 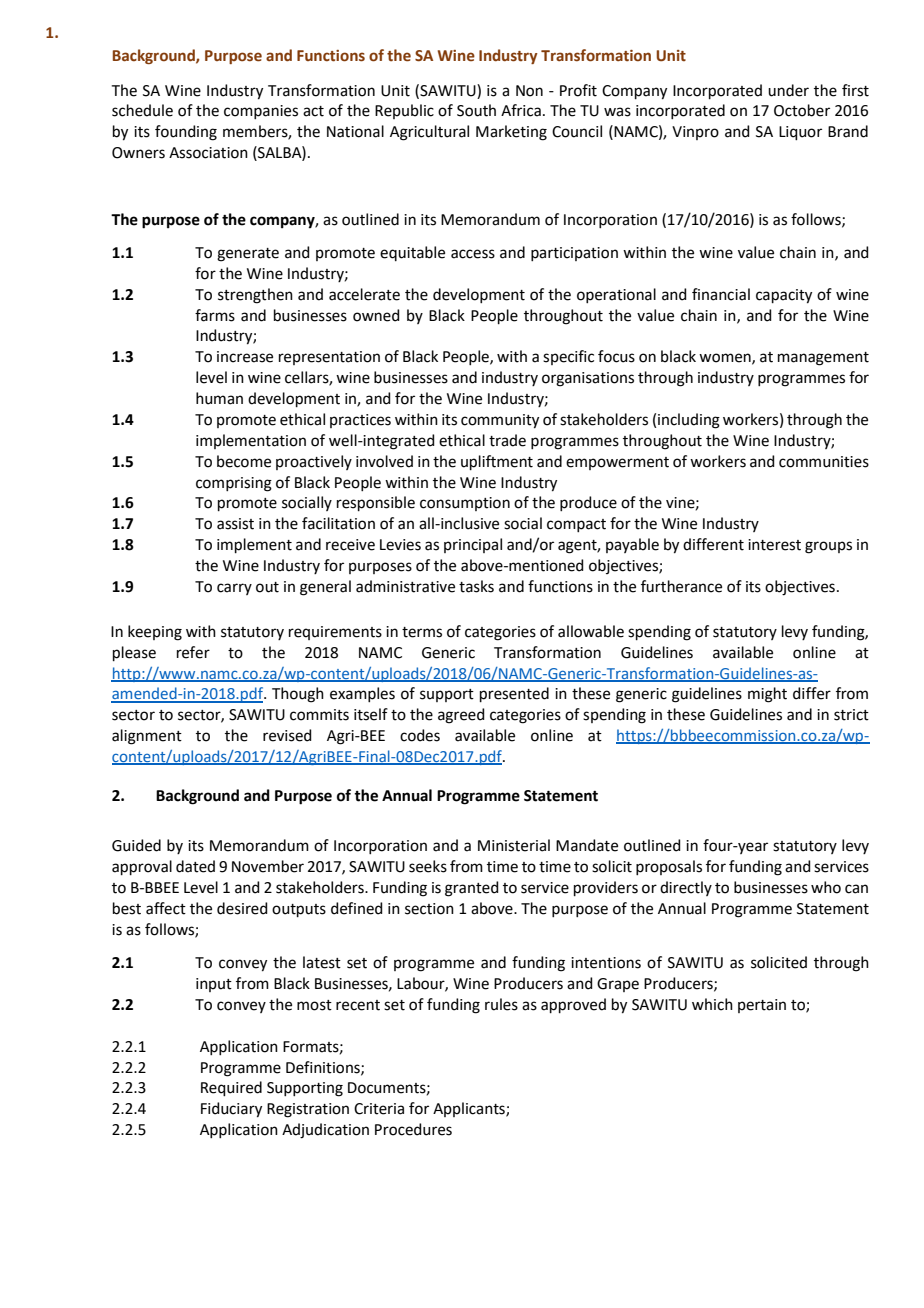 What do you see at coordinates (244, 461) in the screenshot?
I see `become` at bounding box center [244, 461].
